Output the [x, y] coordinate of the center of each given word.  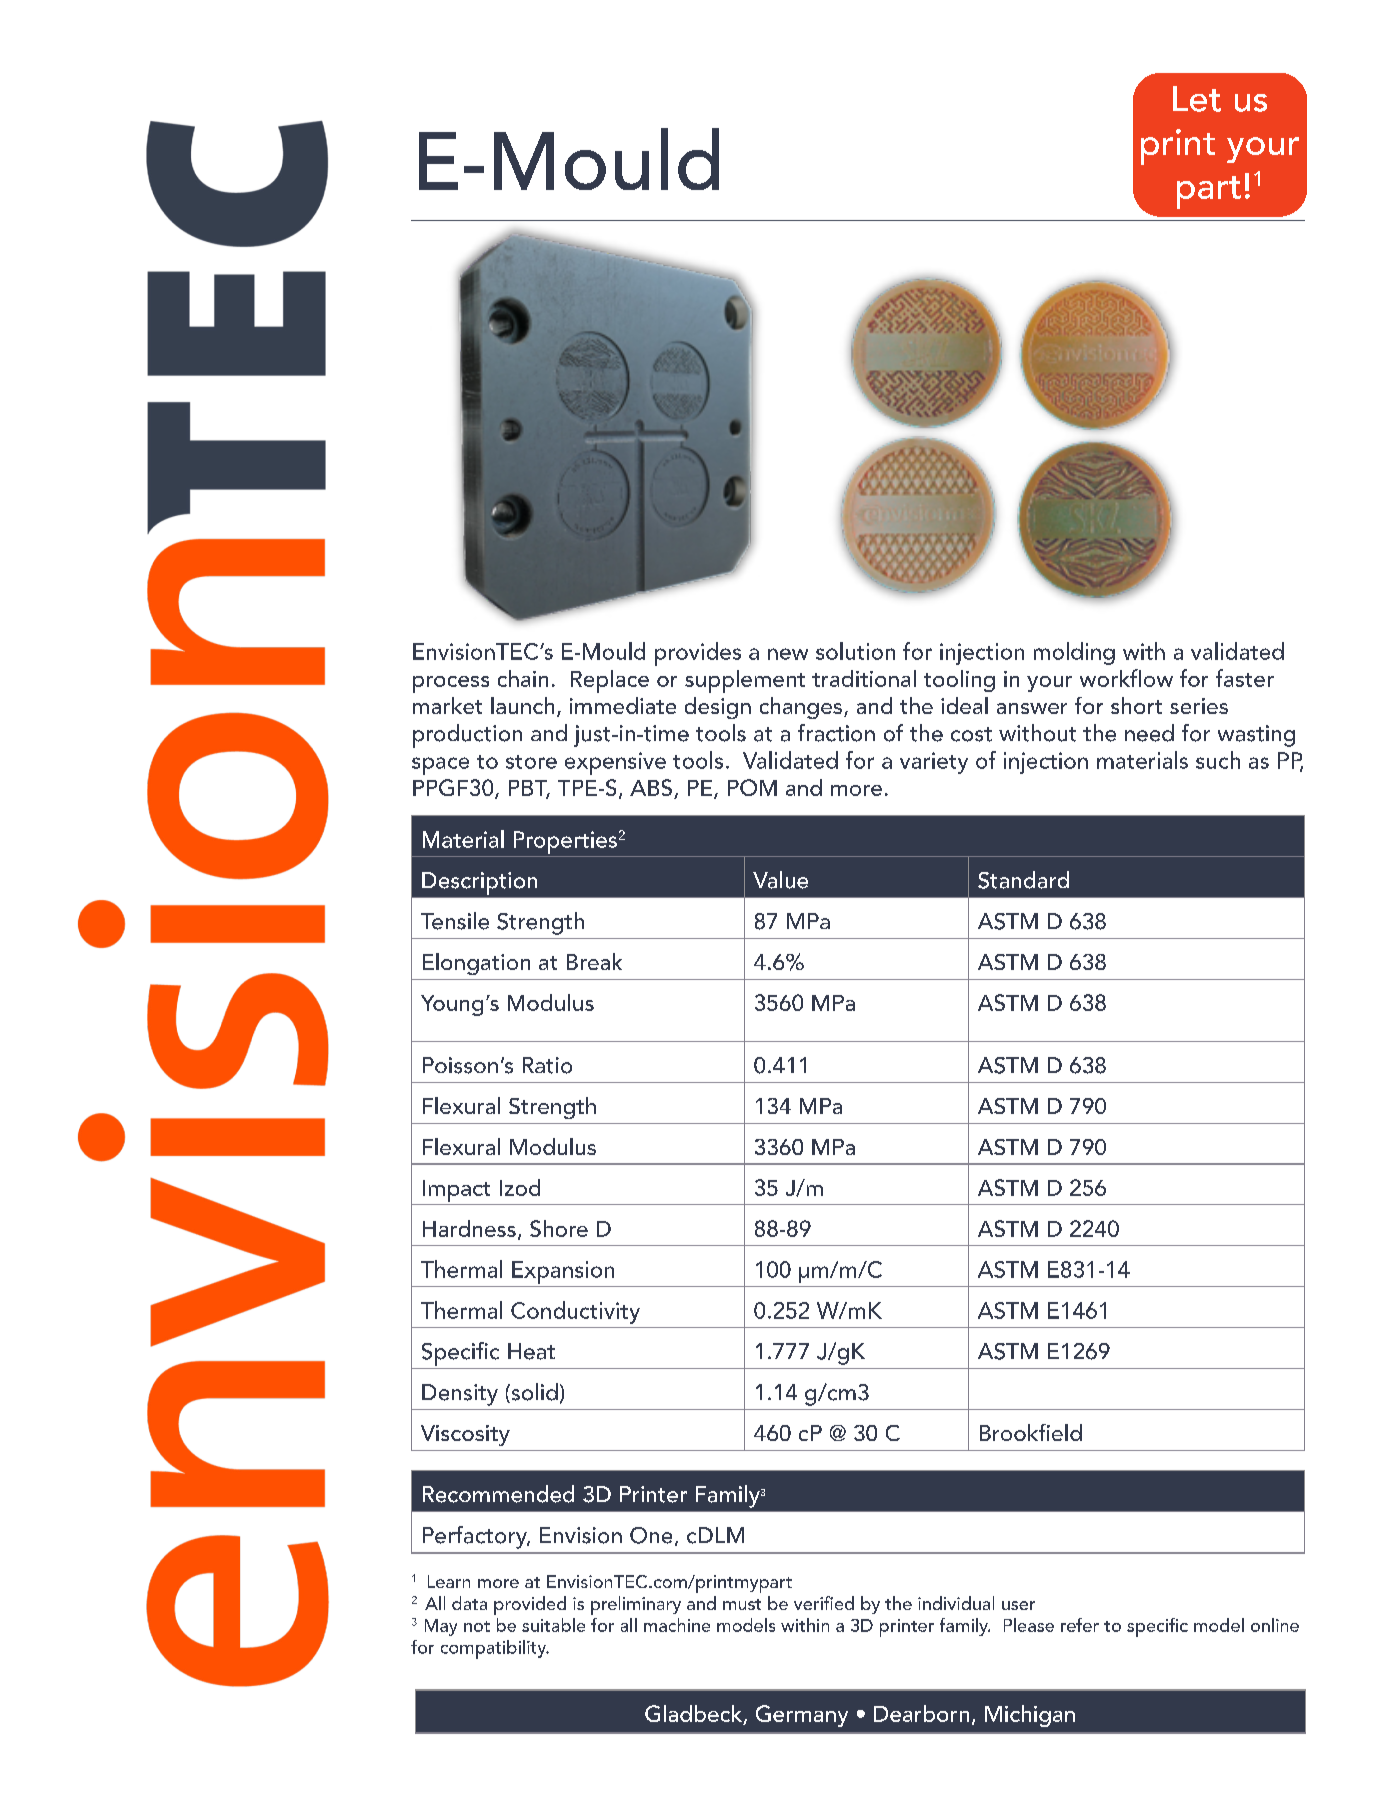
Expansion [563, 1272]
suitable [553, 1625]
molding [1074, 653]
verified [824, 1603]
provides [698, 654]
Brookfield [1031, 1432]
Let [1197, 99]
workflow [1126, 678]
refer [1080, 1625]
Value [780, 880]
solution [855, 651]
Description [479, 883]
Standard [1023, 880]
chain [523, 678]
